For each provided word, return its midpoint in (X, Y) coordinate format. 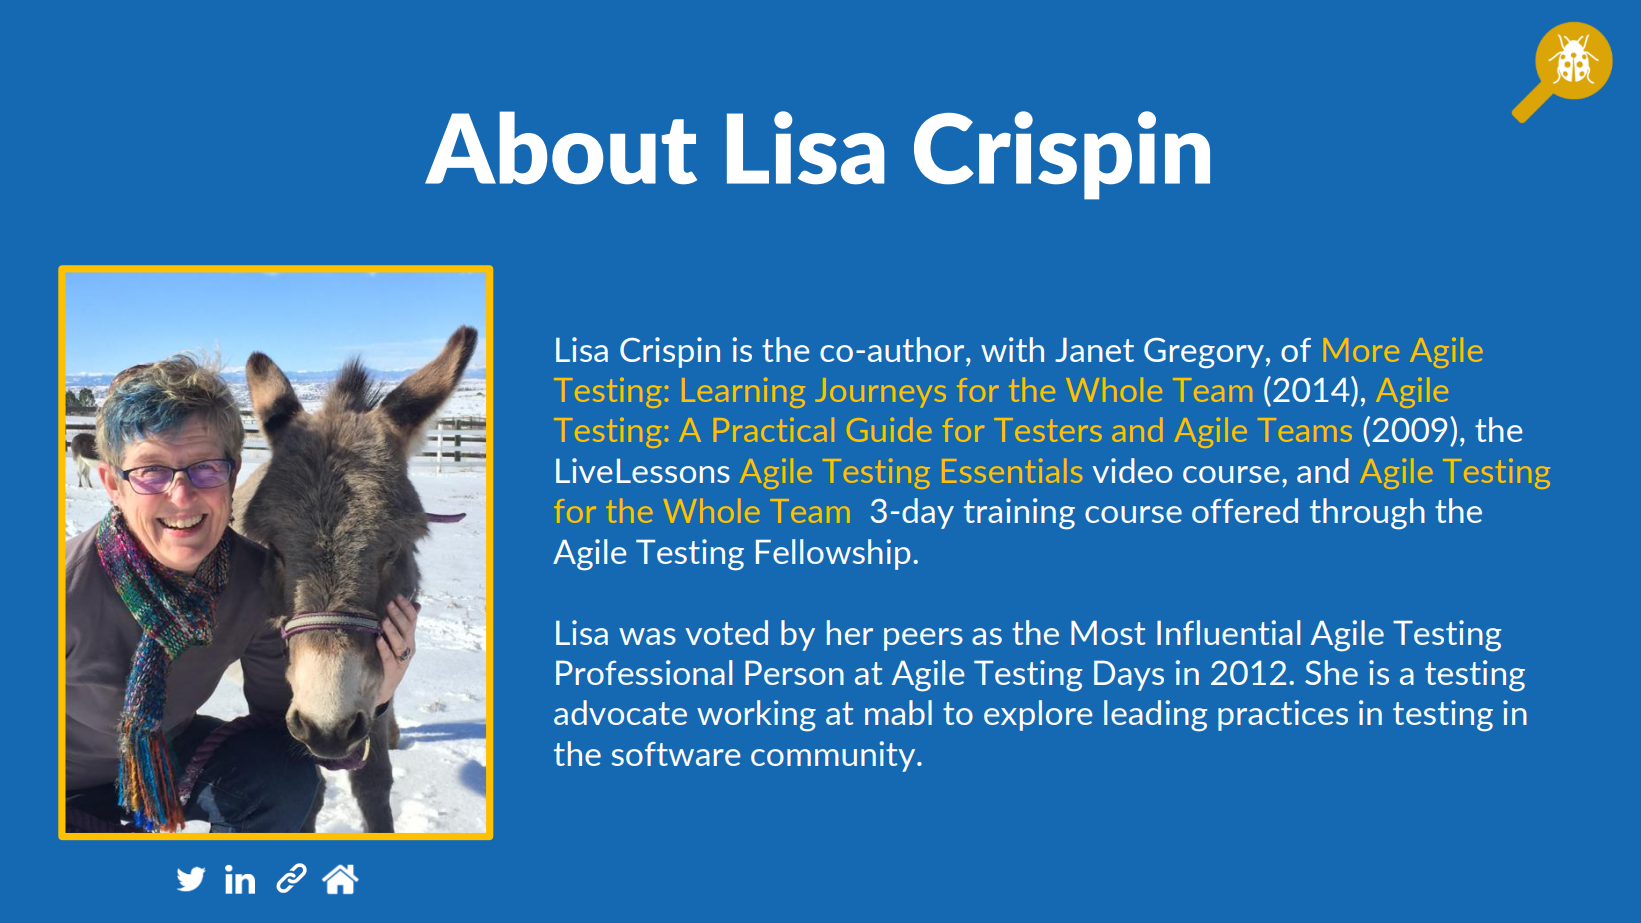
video (1132, 470)
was (647, 636)
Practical (774, 430)
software (676, 754)
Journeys (882, 393)
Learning (744, 393)
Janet (1094, 350)
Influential (1229, 632)
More (1362, 350)
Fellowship (833, 554)
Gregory (1204, 353)
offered (1245, 510)
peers (923, 639)
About (561, 148)
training (1019, 514)
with (1012, 349)
